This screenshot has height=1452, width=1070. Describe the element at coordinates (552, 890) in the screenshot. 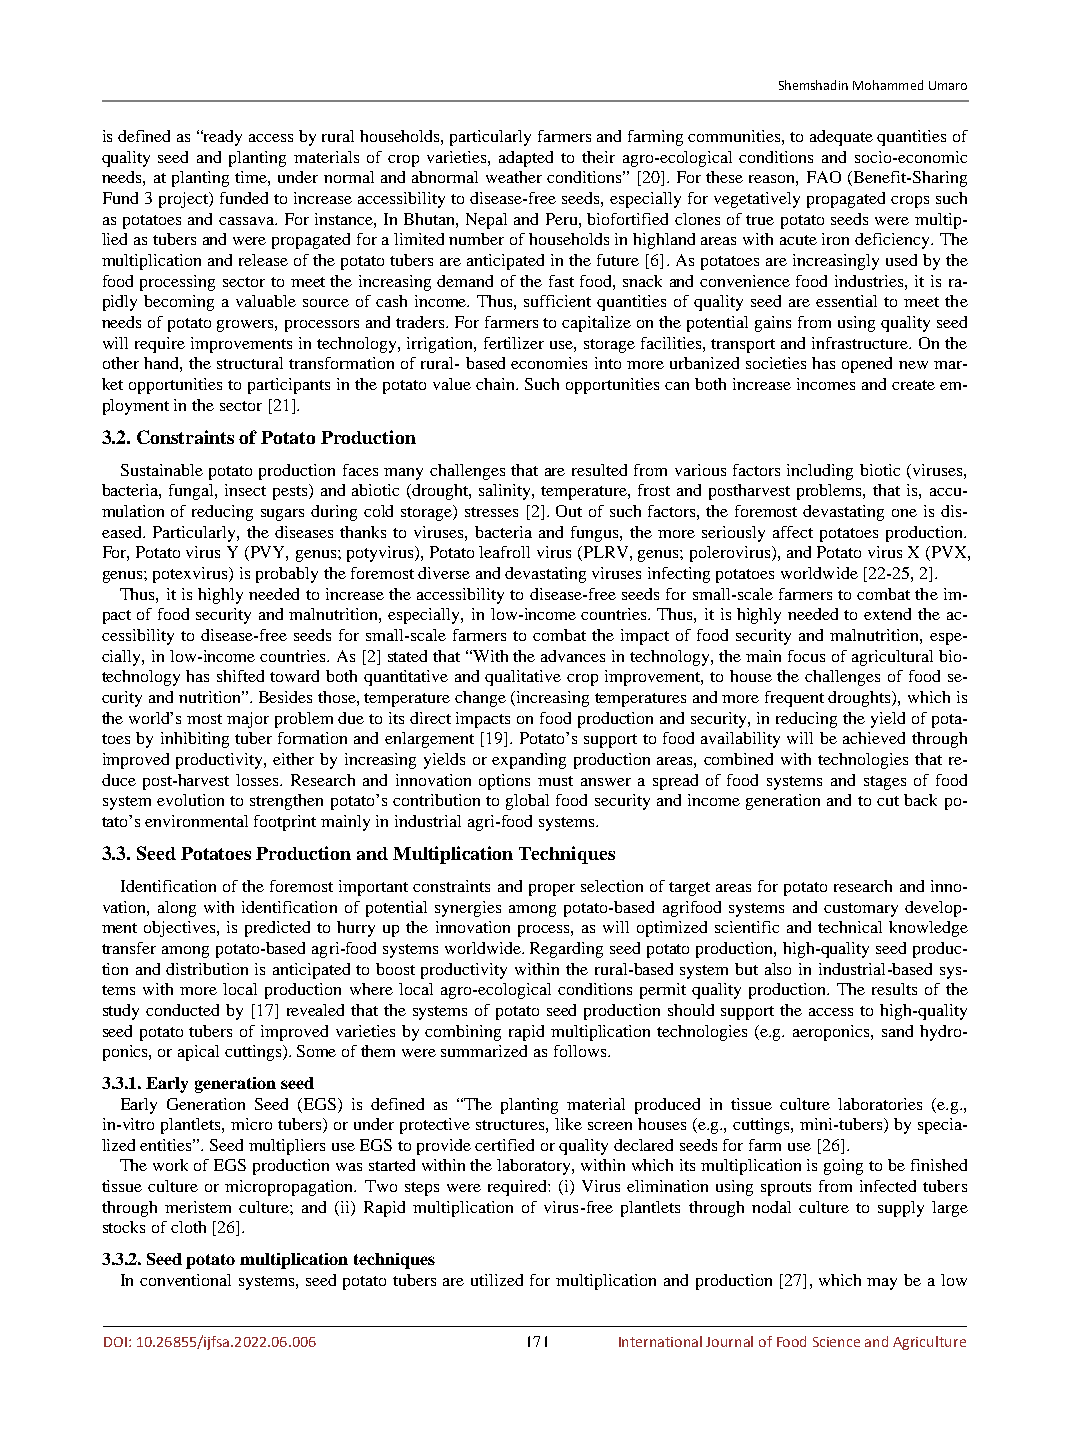

I see `proper` at that location.
